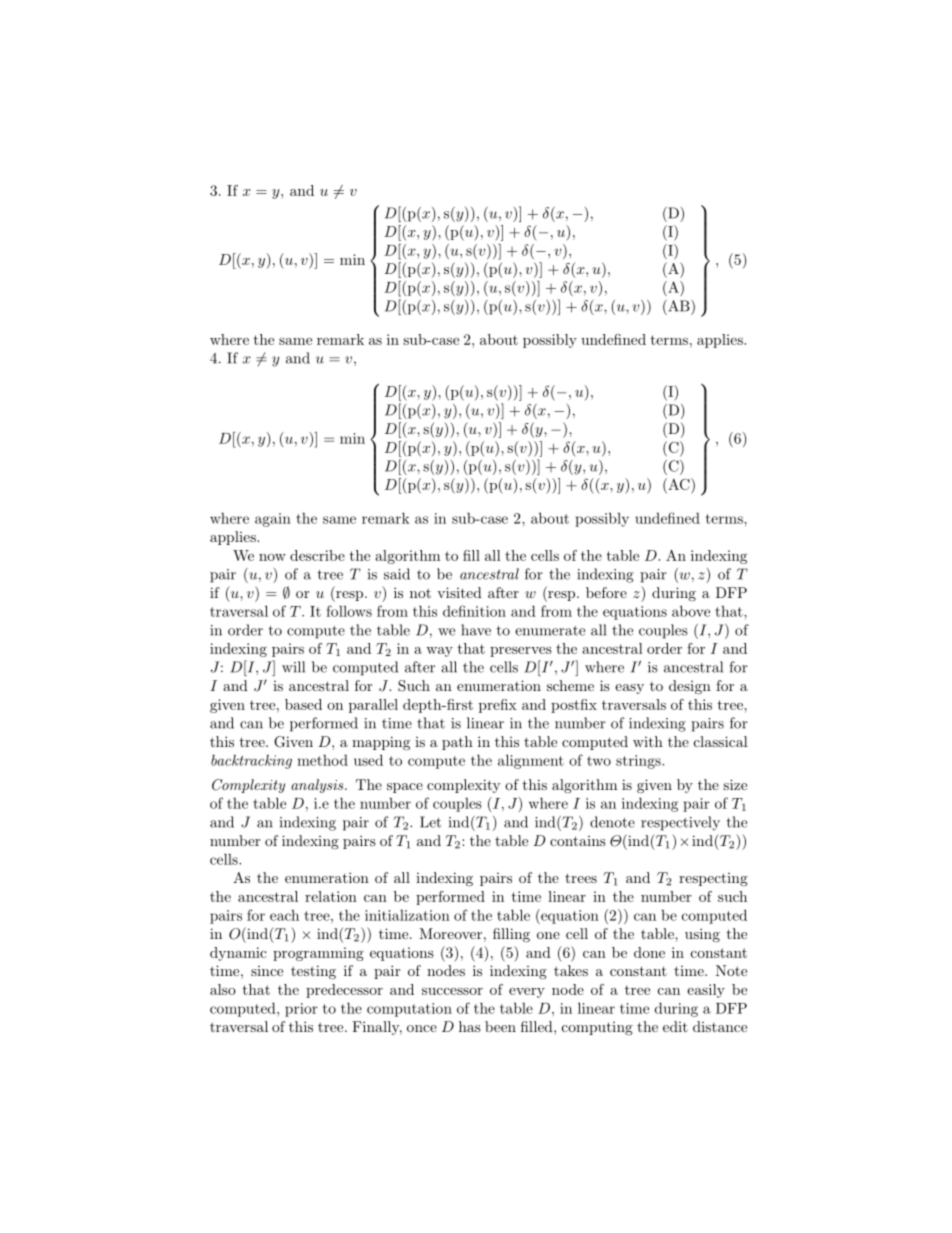 The width and height of the screenshot is (952, 1233). What do you see at coordinates (690, 687) in the screenshot?
I see `design` at bounding box center [690, 687].
